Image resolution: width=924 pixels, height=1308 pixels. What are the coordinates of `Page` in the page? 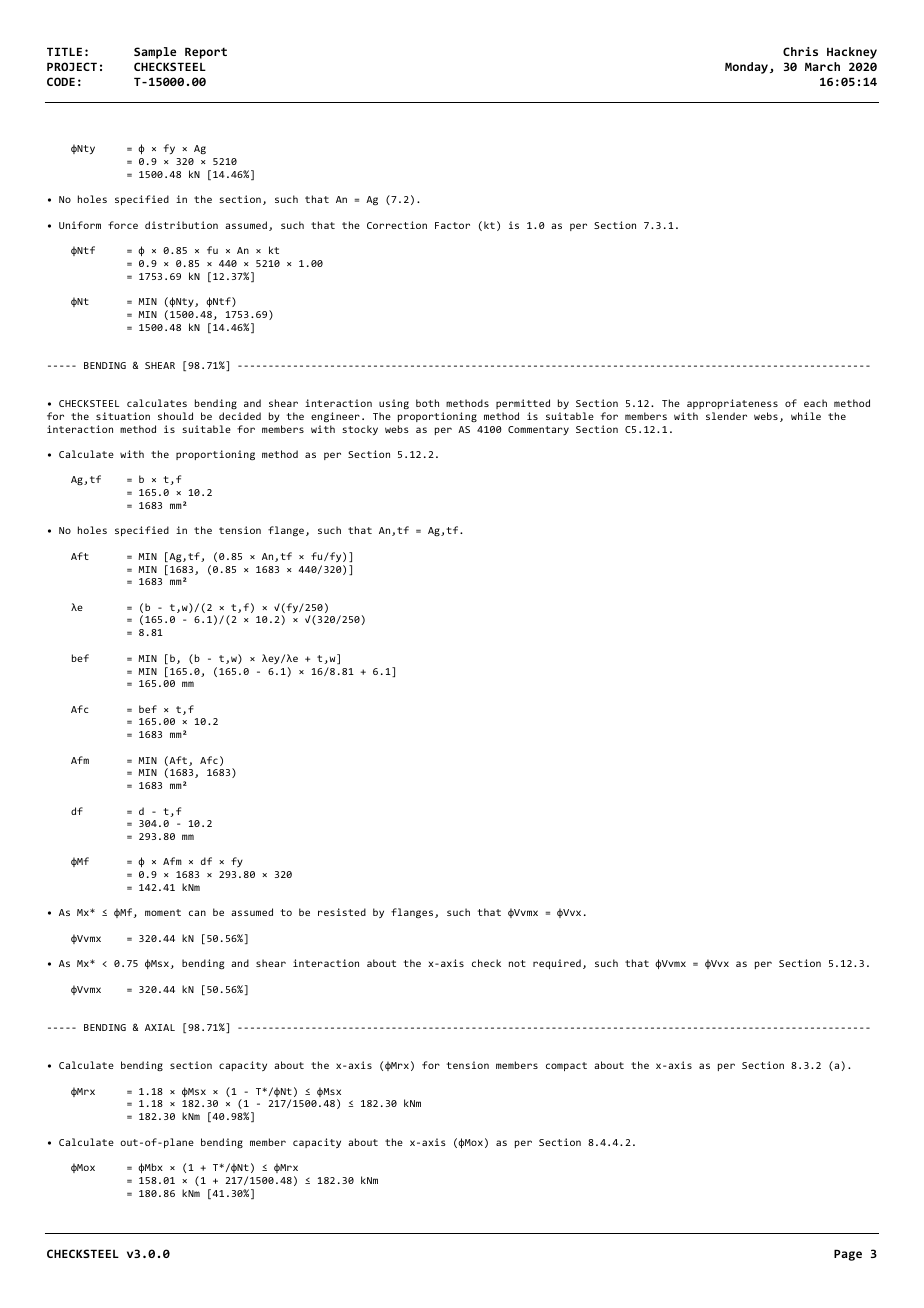 It's located at (848, 1255).
